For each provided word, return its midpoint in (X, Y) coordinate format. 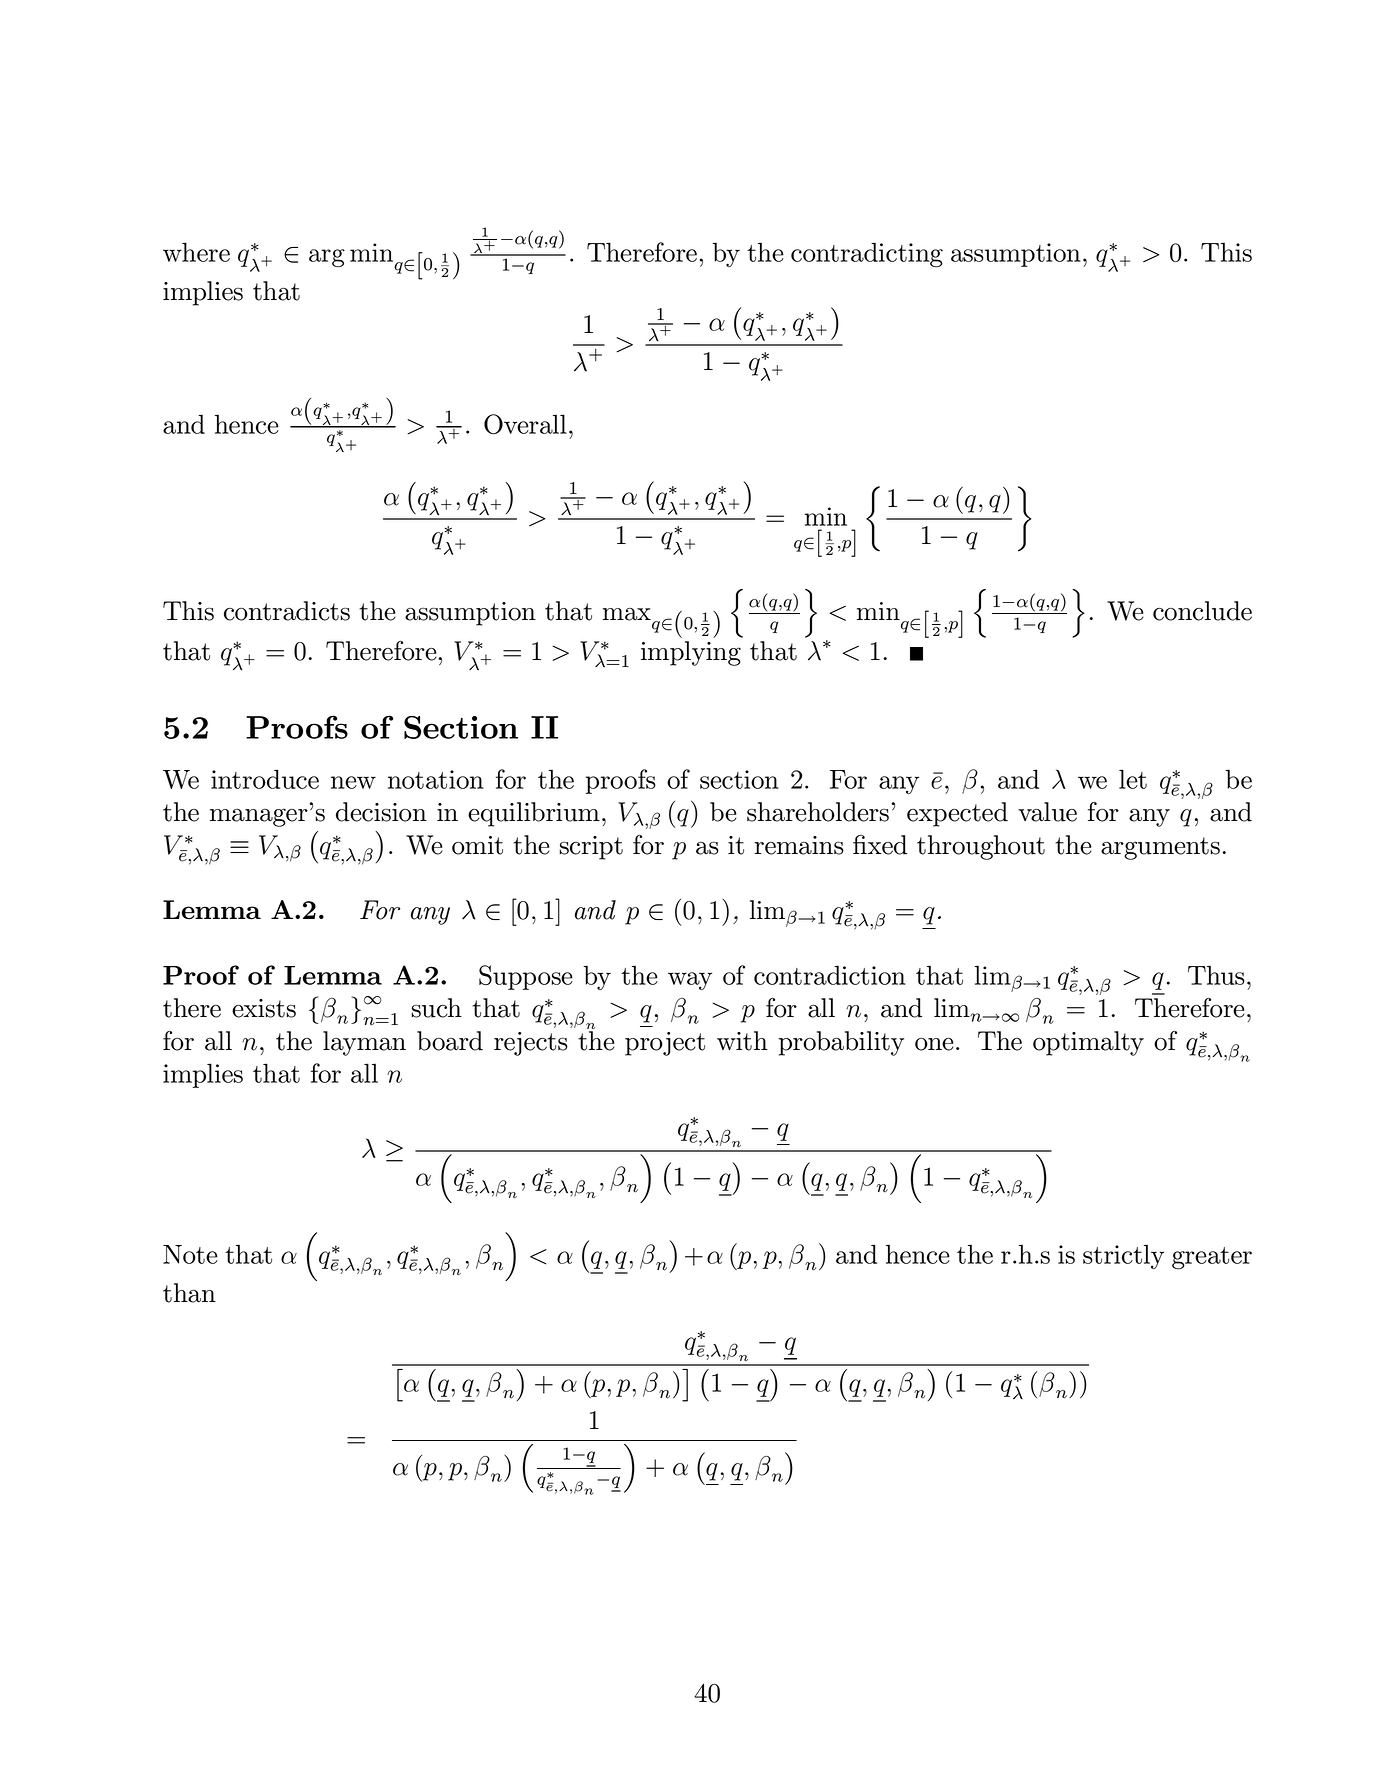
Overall (525, 424)
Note (190, 1254)
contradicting (867, 255)
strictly (1123, 1256)
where (196, 252)
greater (1212, 1258)
